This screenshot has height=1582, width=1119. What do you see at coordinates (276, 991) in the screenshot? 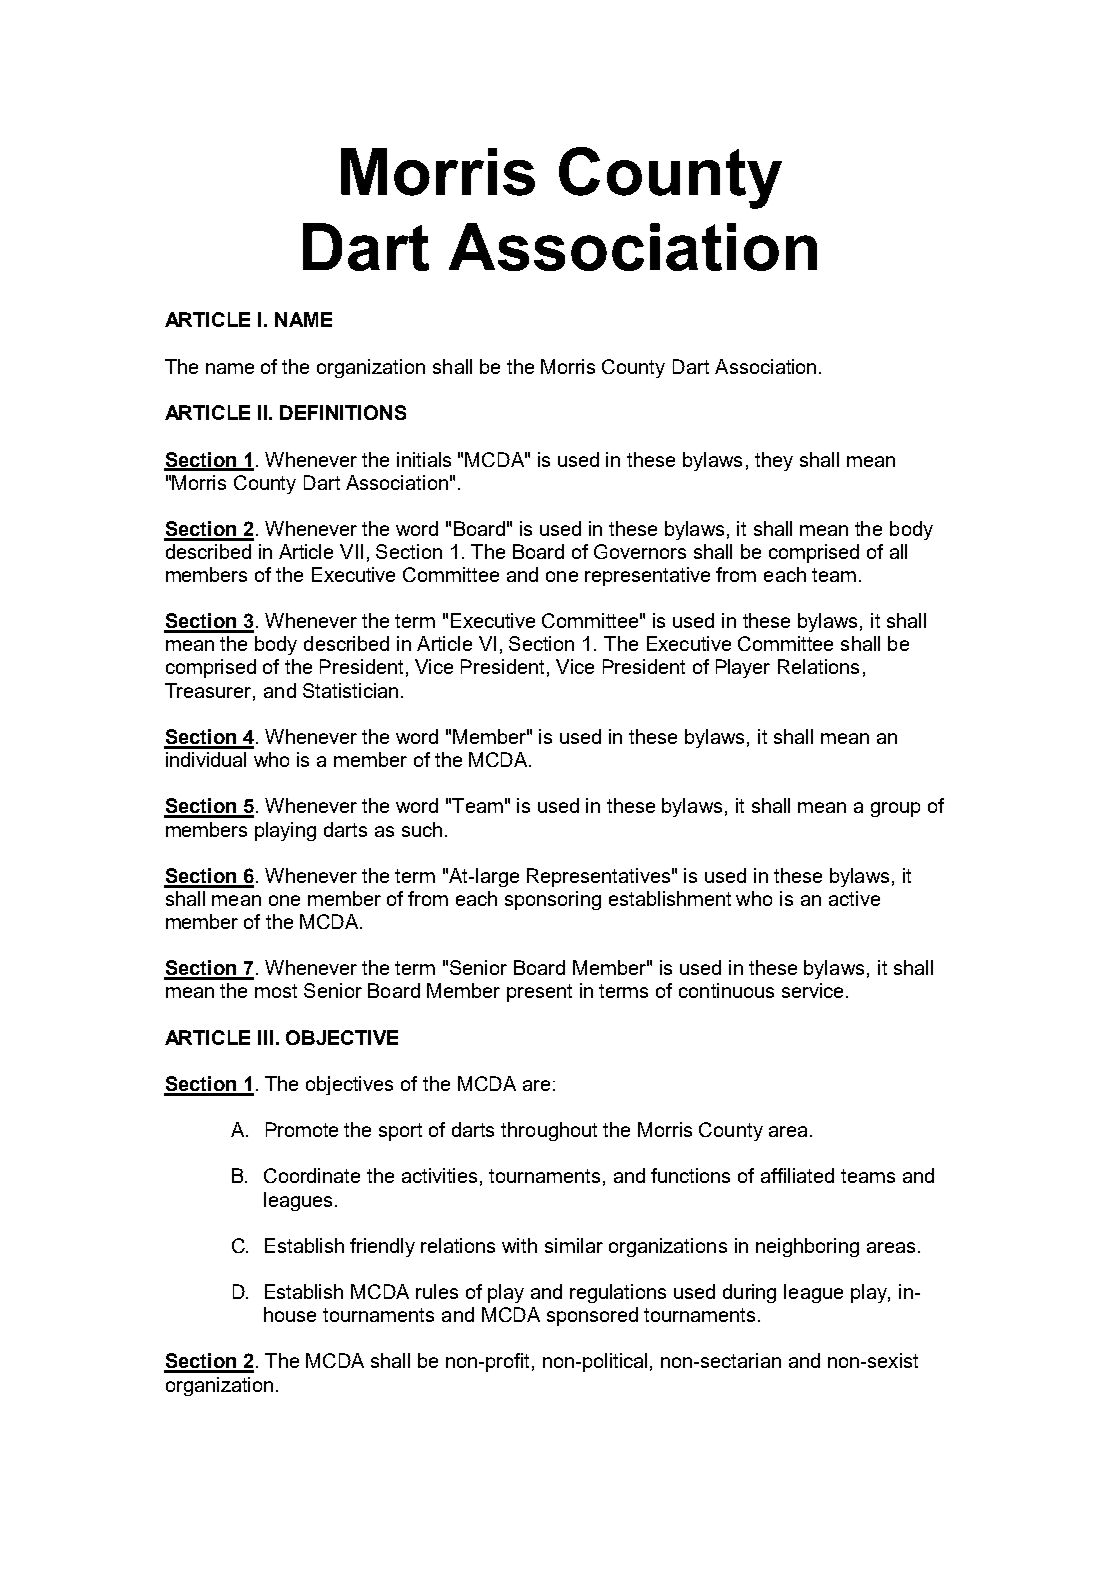
I see `most` at bounding box center [276, 991].
